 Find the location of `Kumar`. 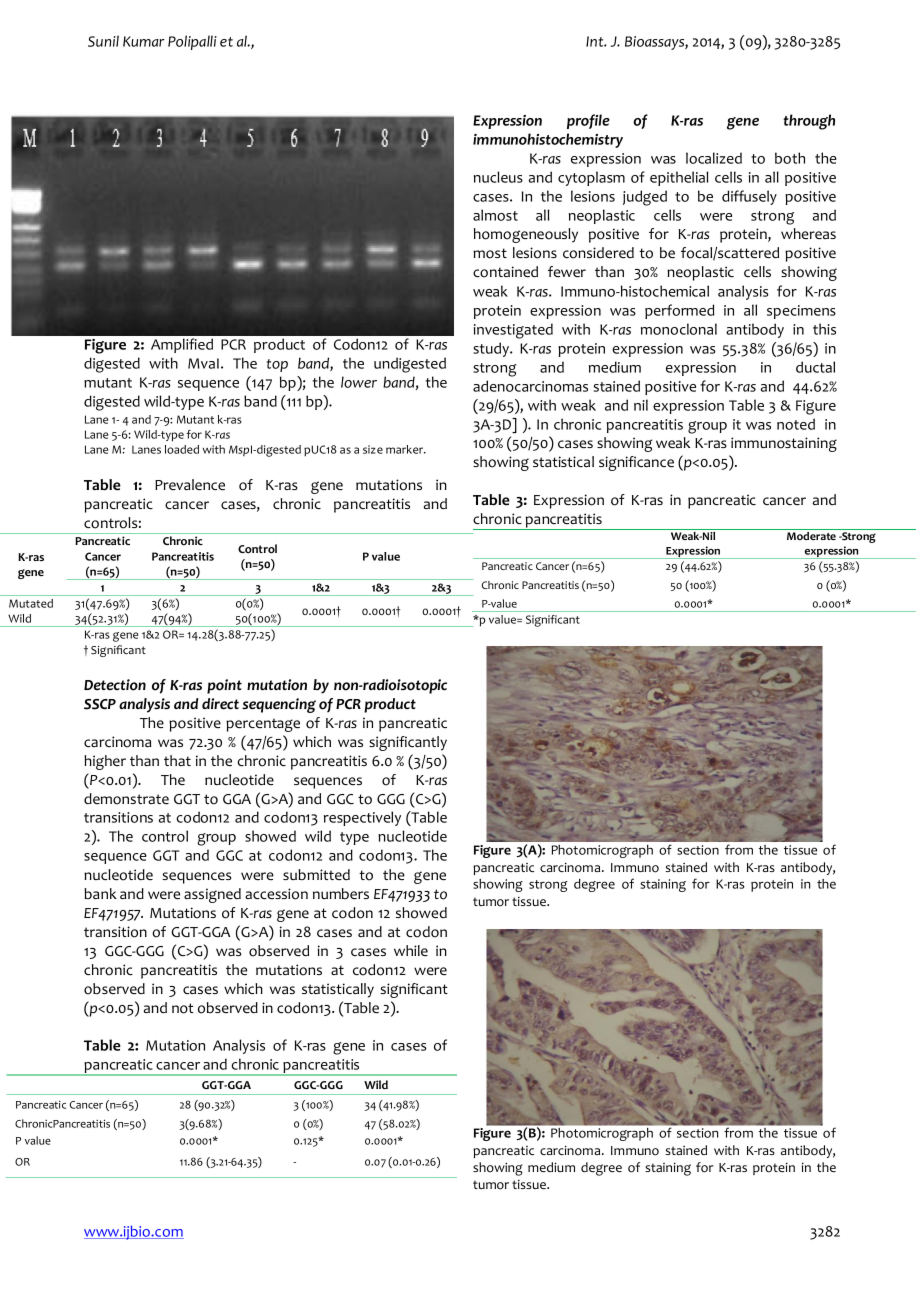

Kumar is located at coordinates (144, 41).
